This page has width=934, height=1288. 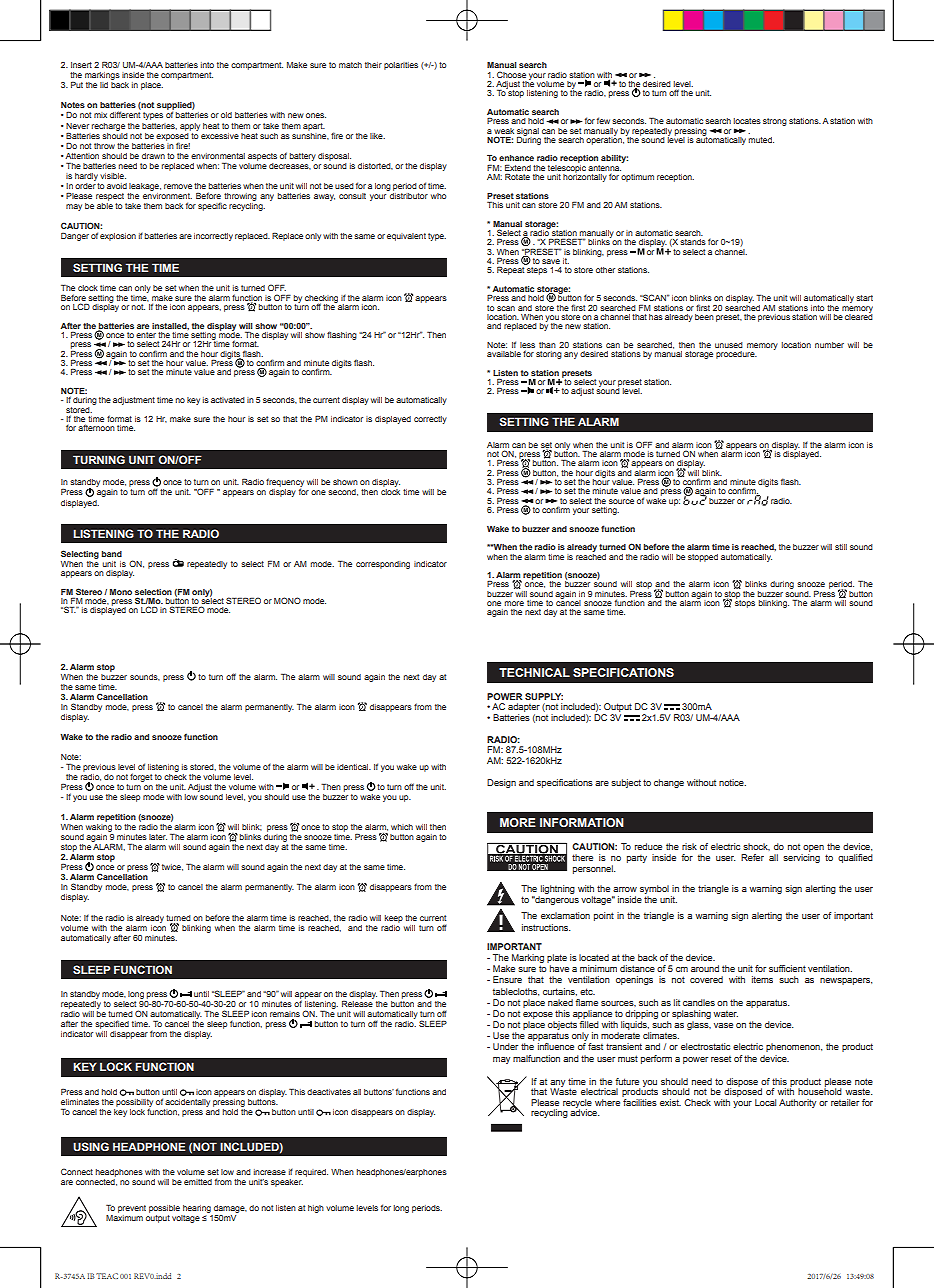 I want to click on procedure, so click(x=736, y=355).
